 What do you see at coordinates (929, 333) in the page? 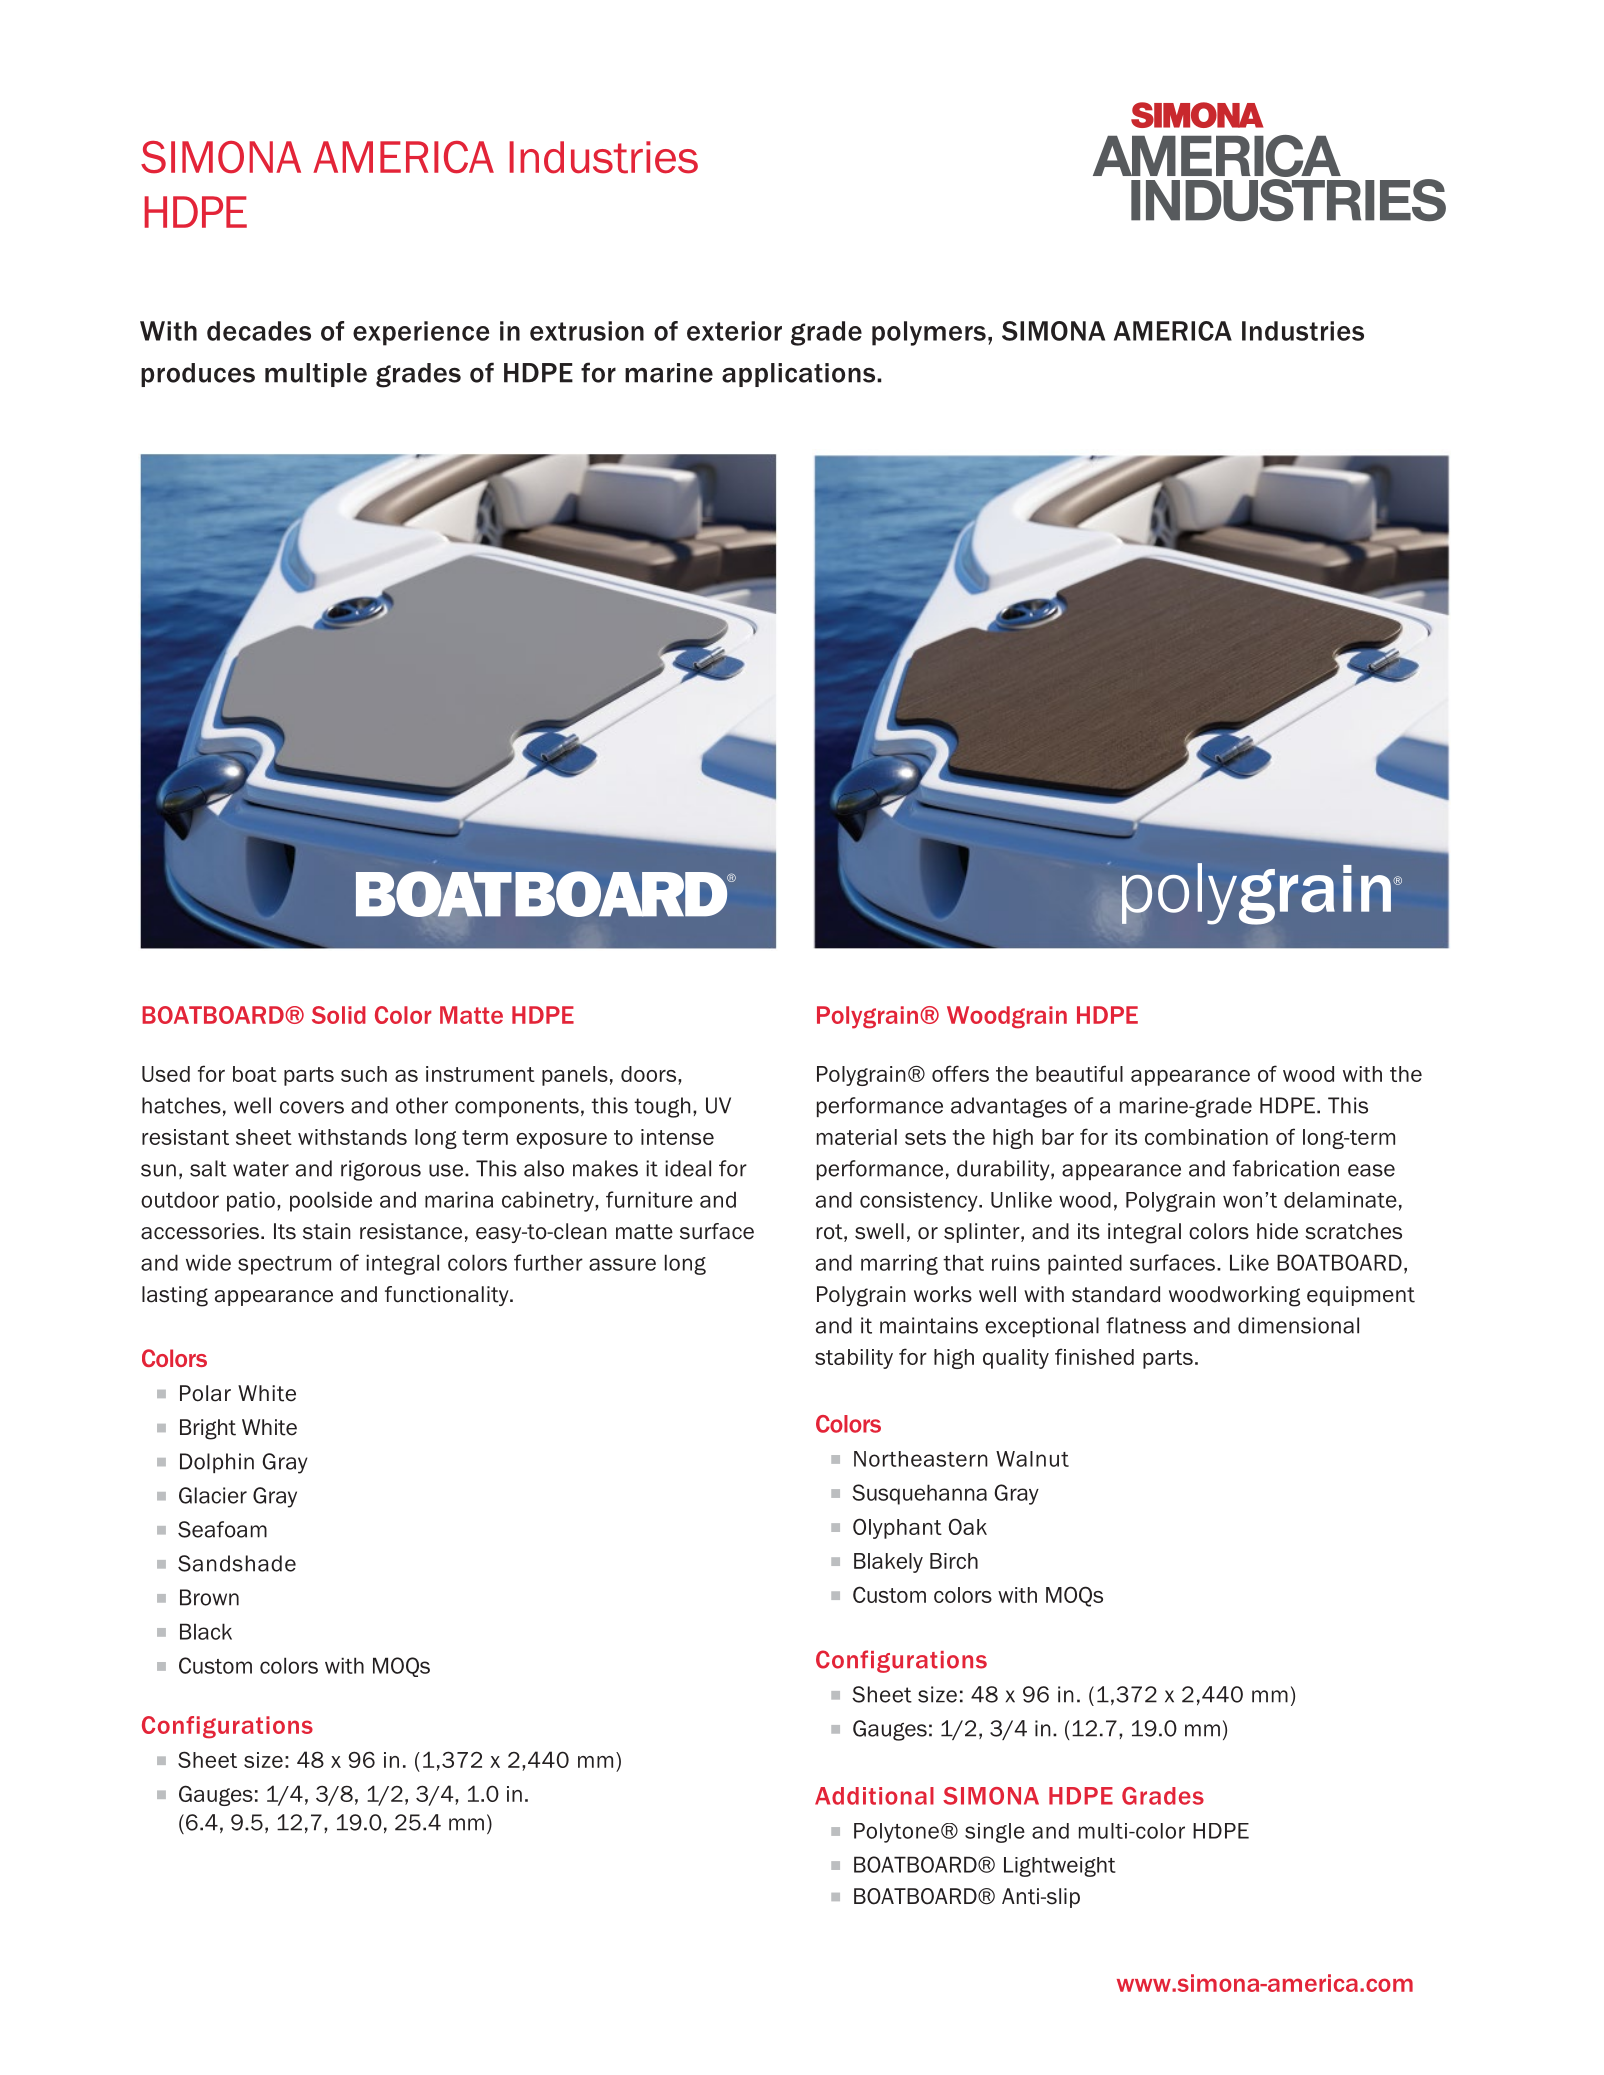
I see `polymers` at bounding box center [929, 333].
